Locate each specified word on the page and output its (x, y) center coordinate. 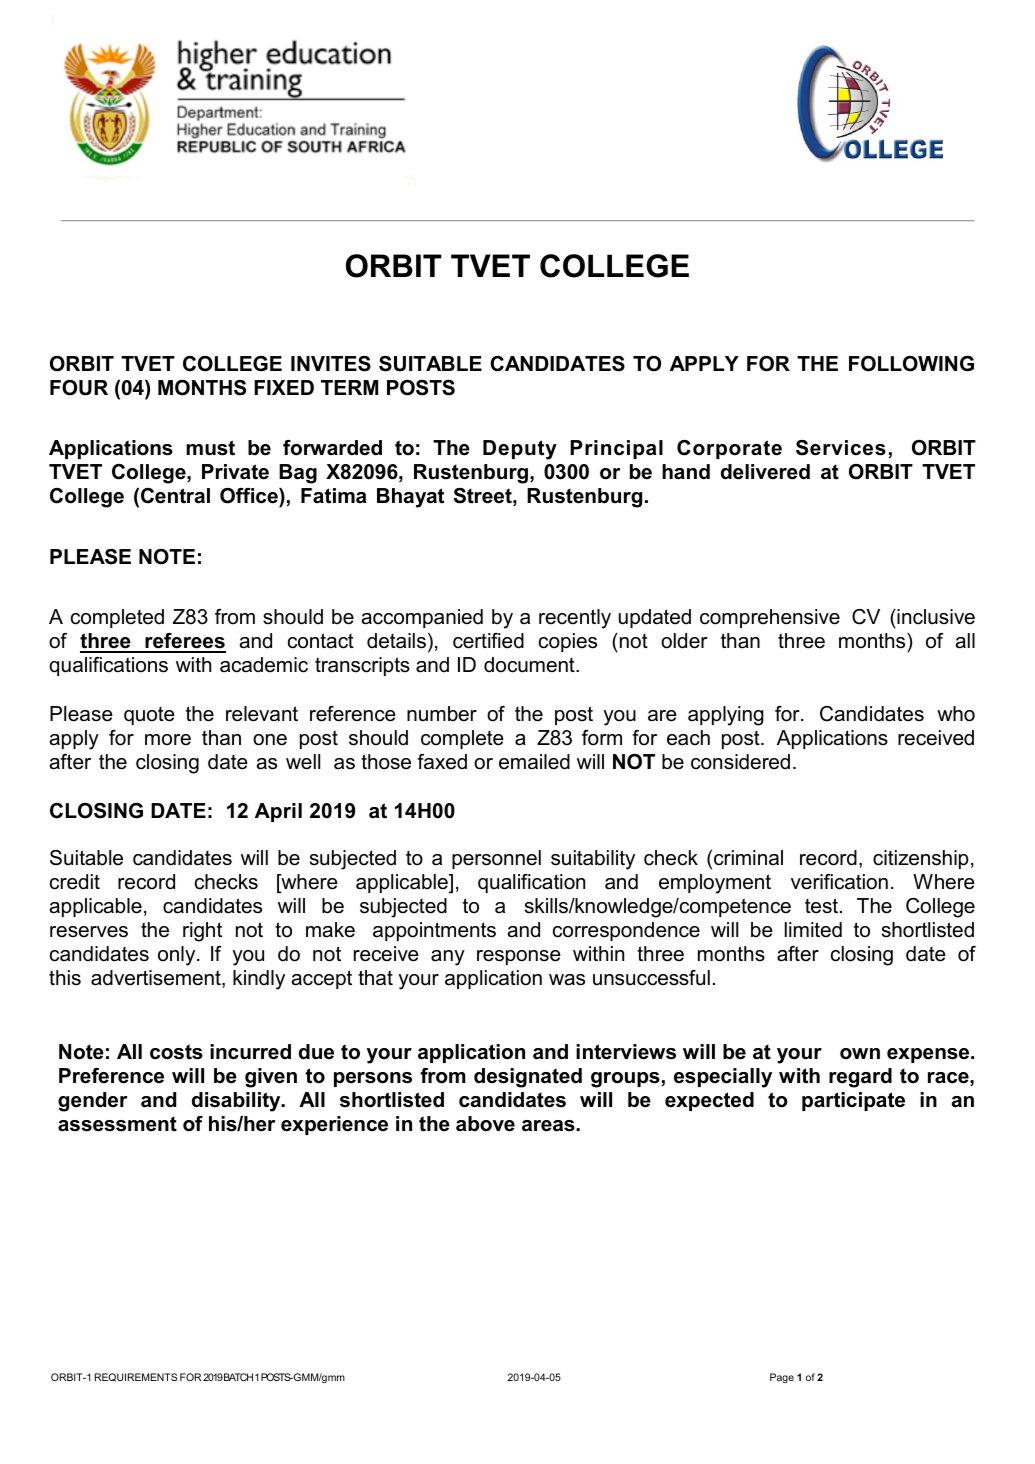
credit (75, 882)
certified (488, 641)
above (485, 1124)
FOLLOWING (911, 364)
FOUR (79, 388)
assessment (117, 1124)
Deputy (520, 450)
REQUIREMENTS (136, 1377)
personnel (496, 859)
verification (839, 882)
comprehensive (770, 618)
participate (853, 1101)
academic (264, 665)
